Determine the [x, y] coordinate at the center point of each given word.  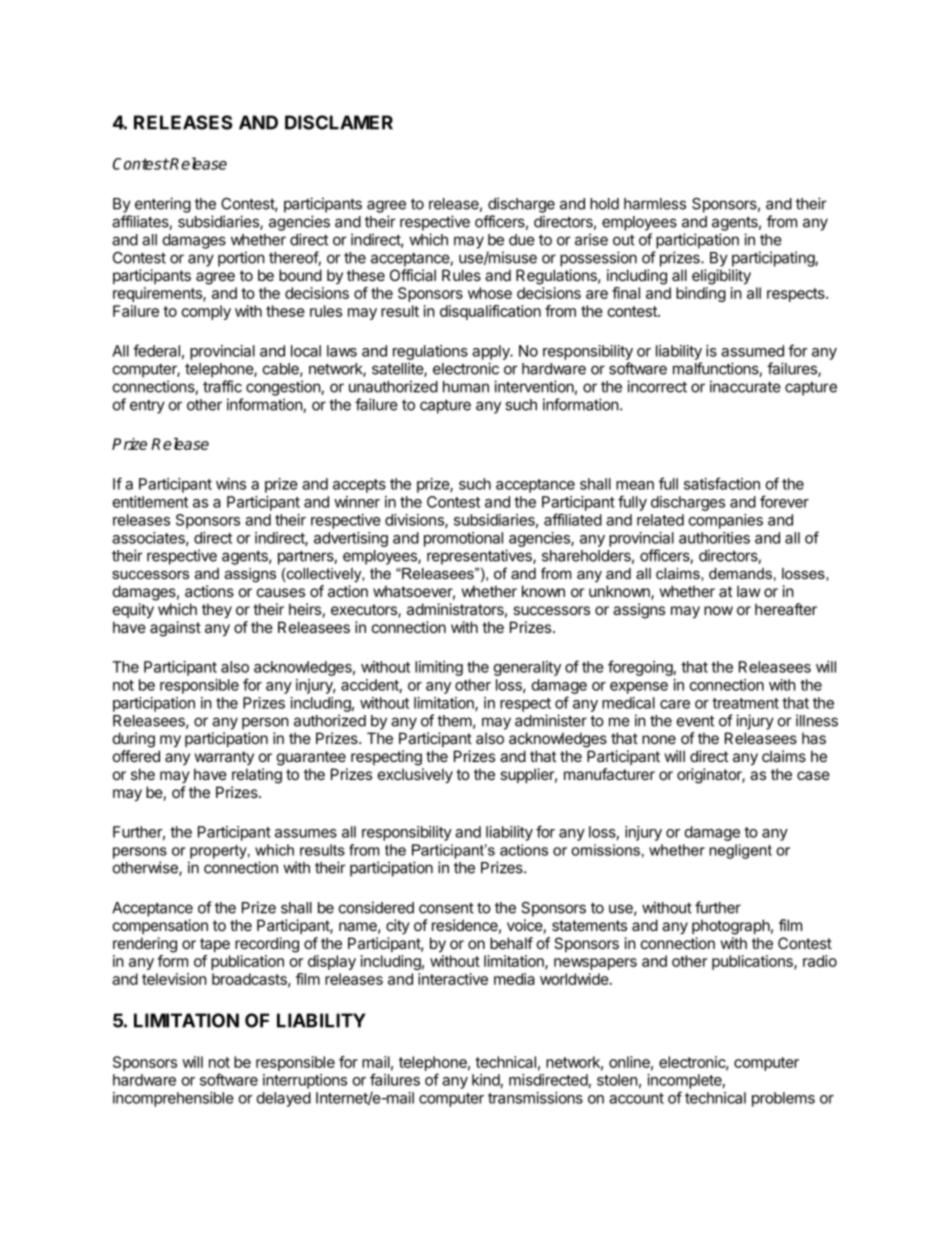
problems [783, 1099]
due [522, 240]
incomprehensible [173, 1099]
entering [163, 205]
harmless [655, 204]
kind [486, 1080]
